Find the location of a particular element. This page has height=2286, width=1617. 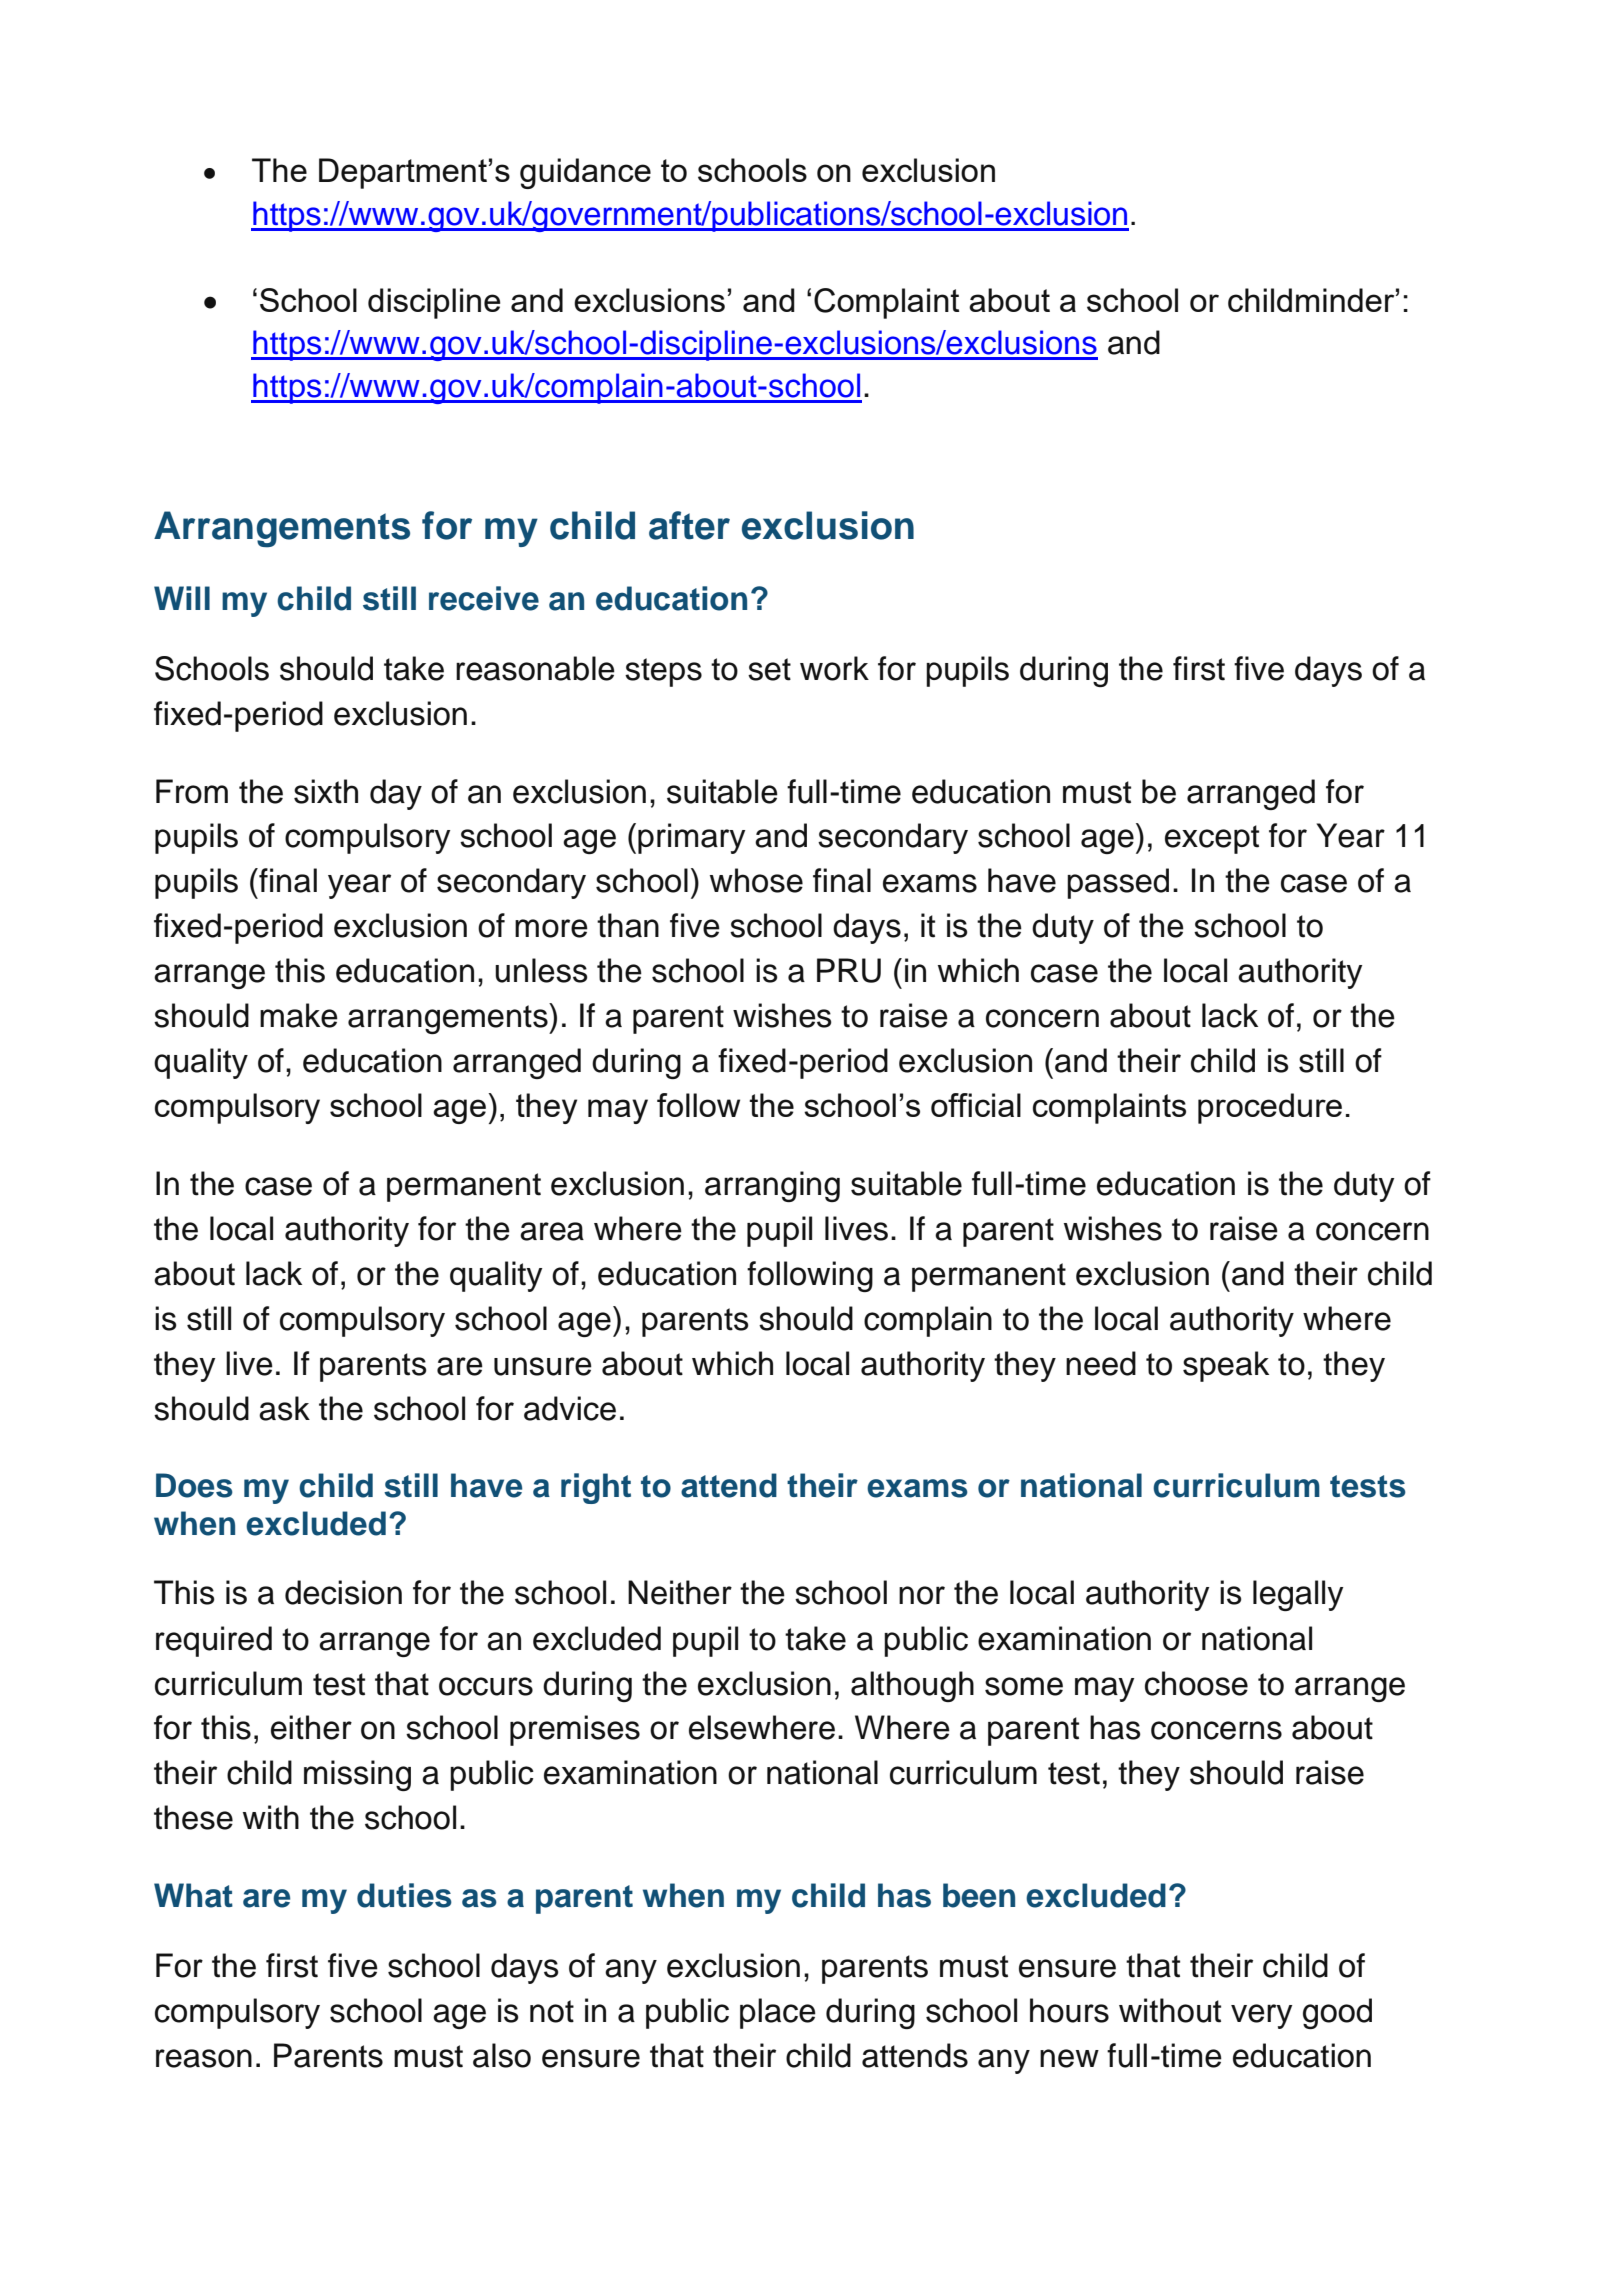

make is located at coordinates (299, 1015).
